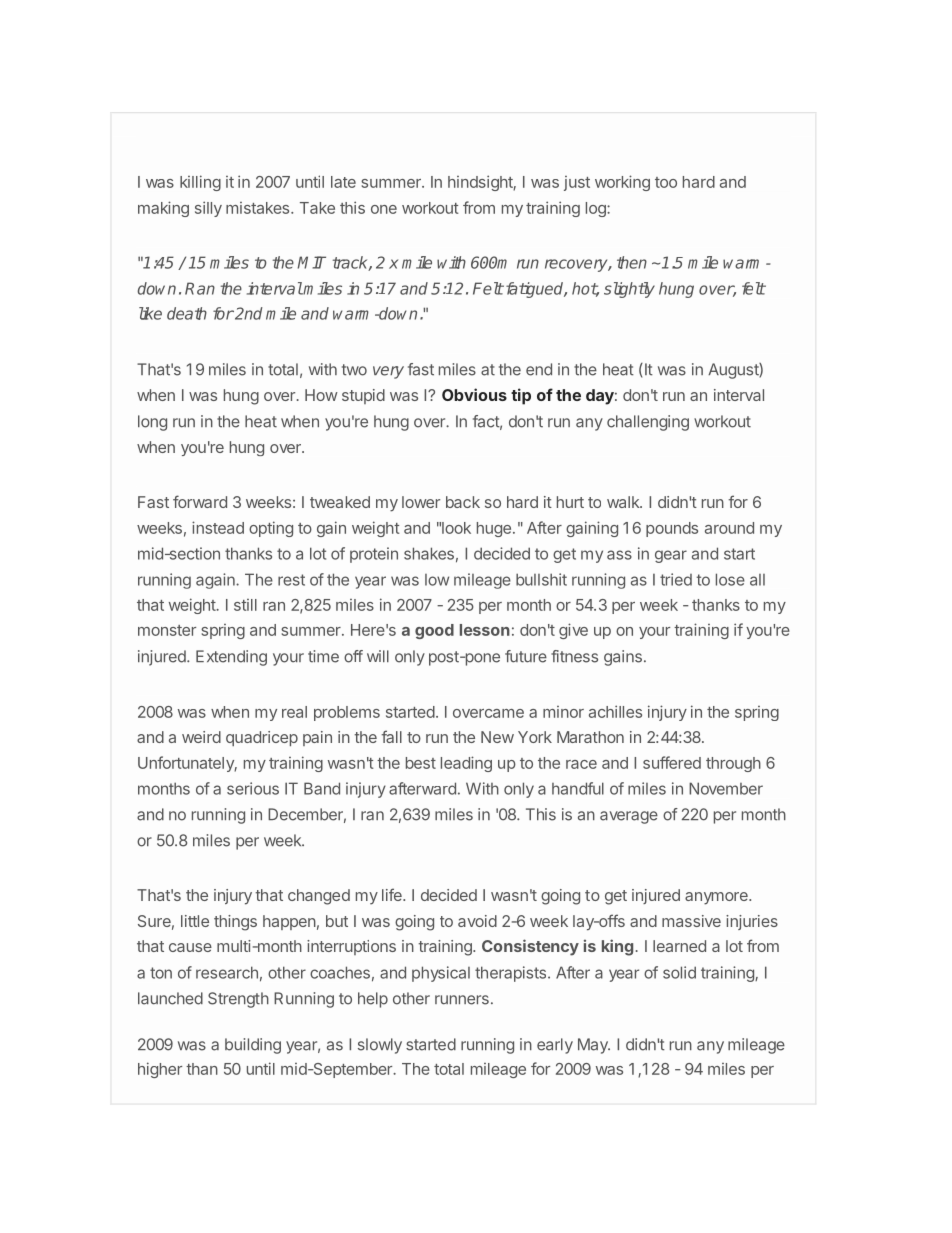 The width and height of the screenshot is (952, 1233). I want to click on silly, so click(208, 209).
